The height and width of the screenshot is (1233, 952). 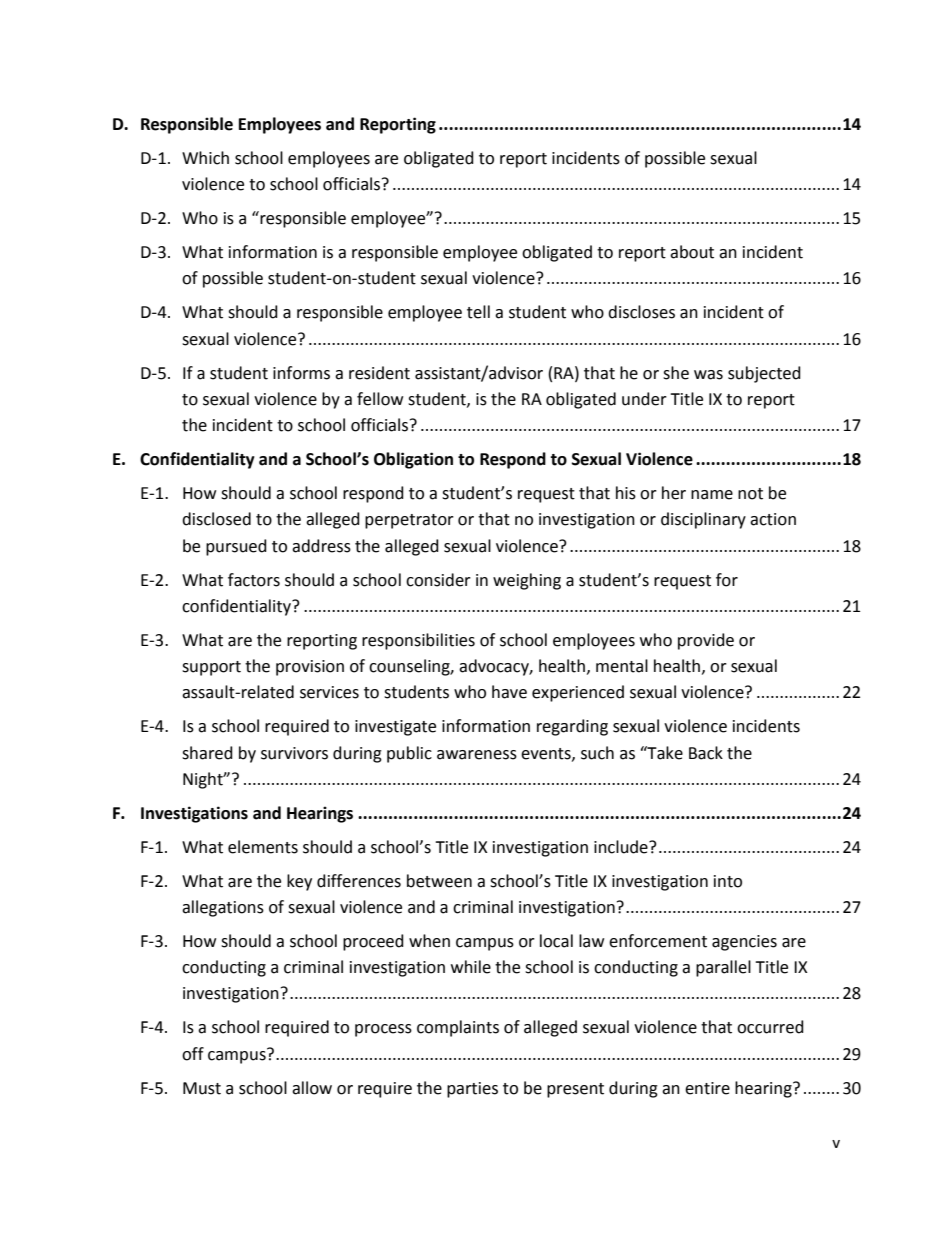 What do you see at coordinates (294, 753) in the screenshot?
I see `survivors` at bounding box center [294, 753].
